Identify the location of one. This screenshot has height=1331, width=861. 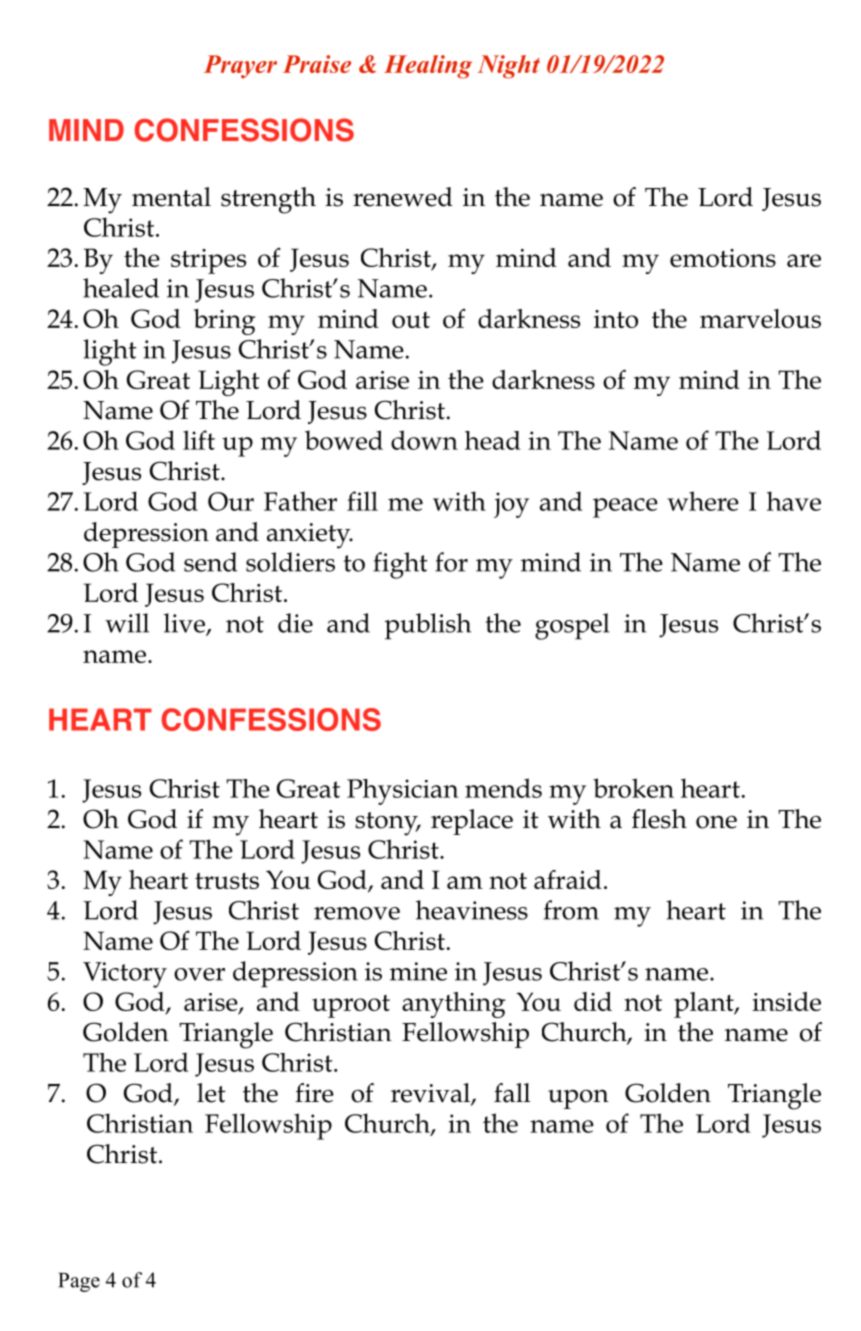
(716, 822).
